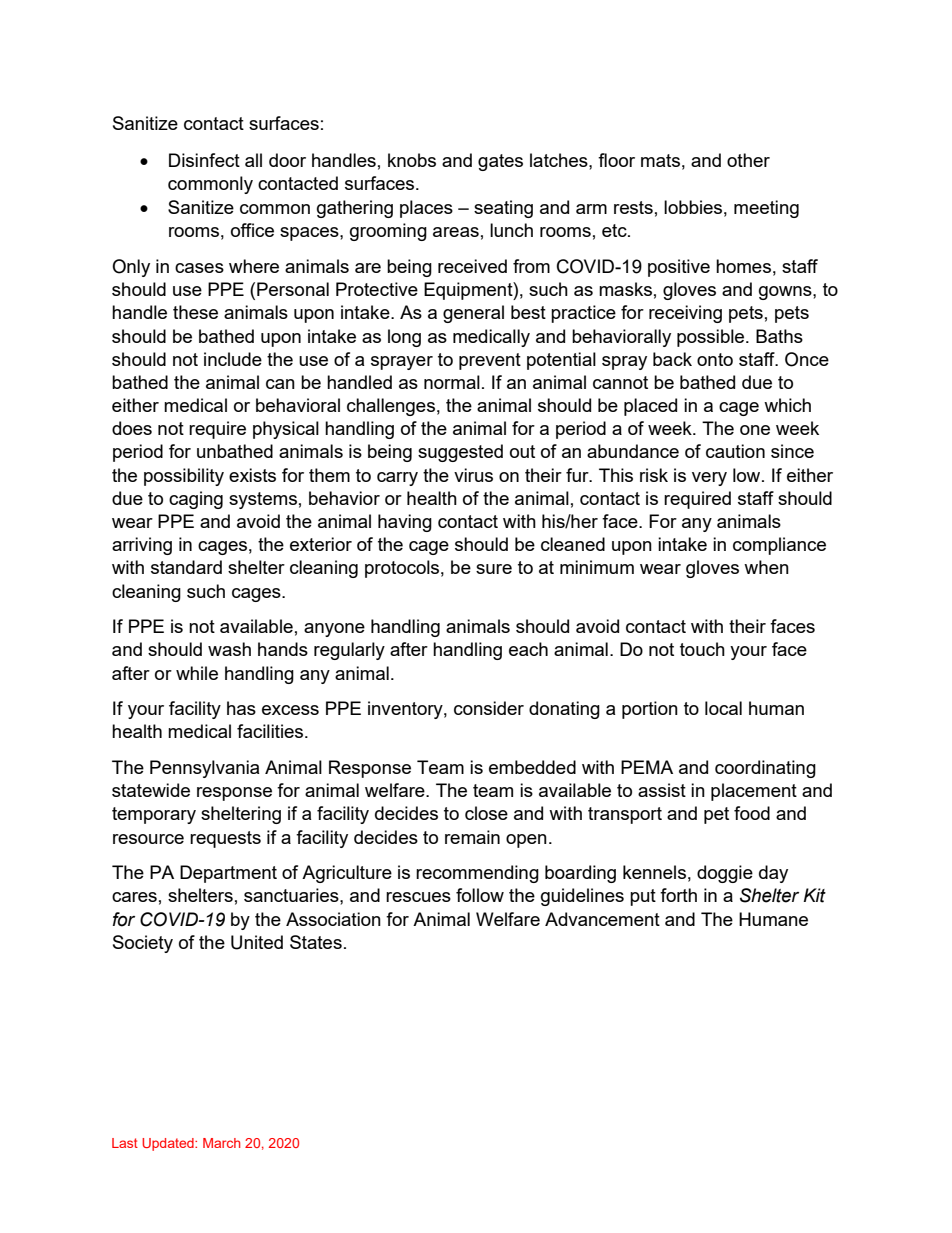  What do you see at coordinates (528, 649) in the screenshot?
I see `each` at bounding box center [528, 649].
